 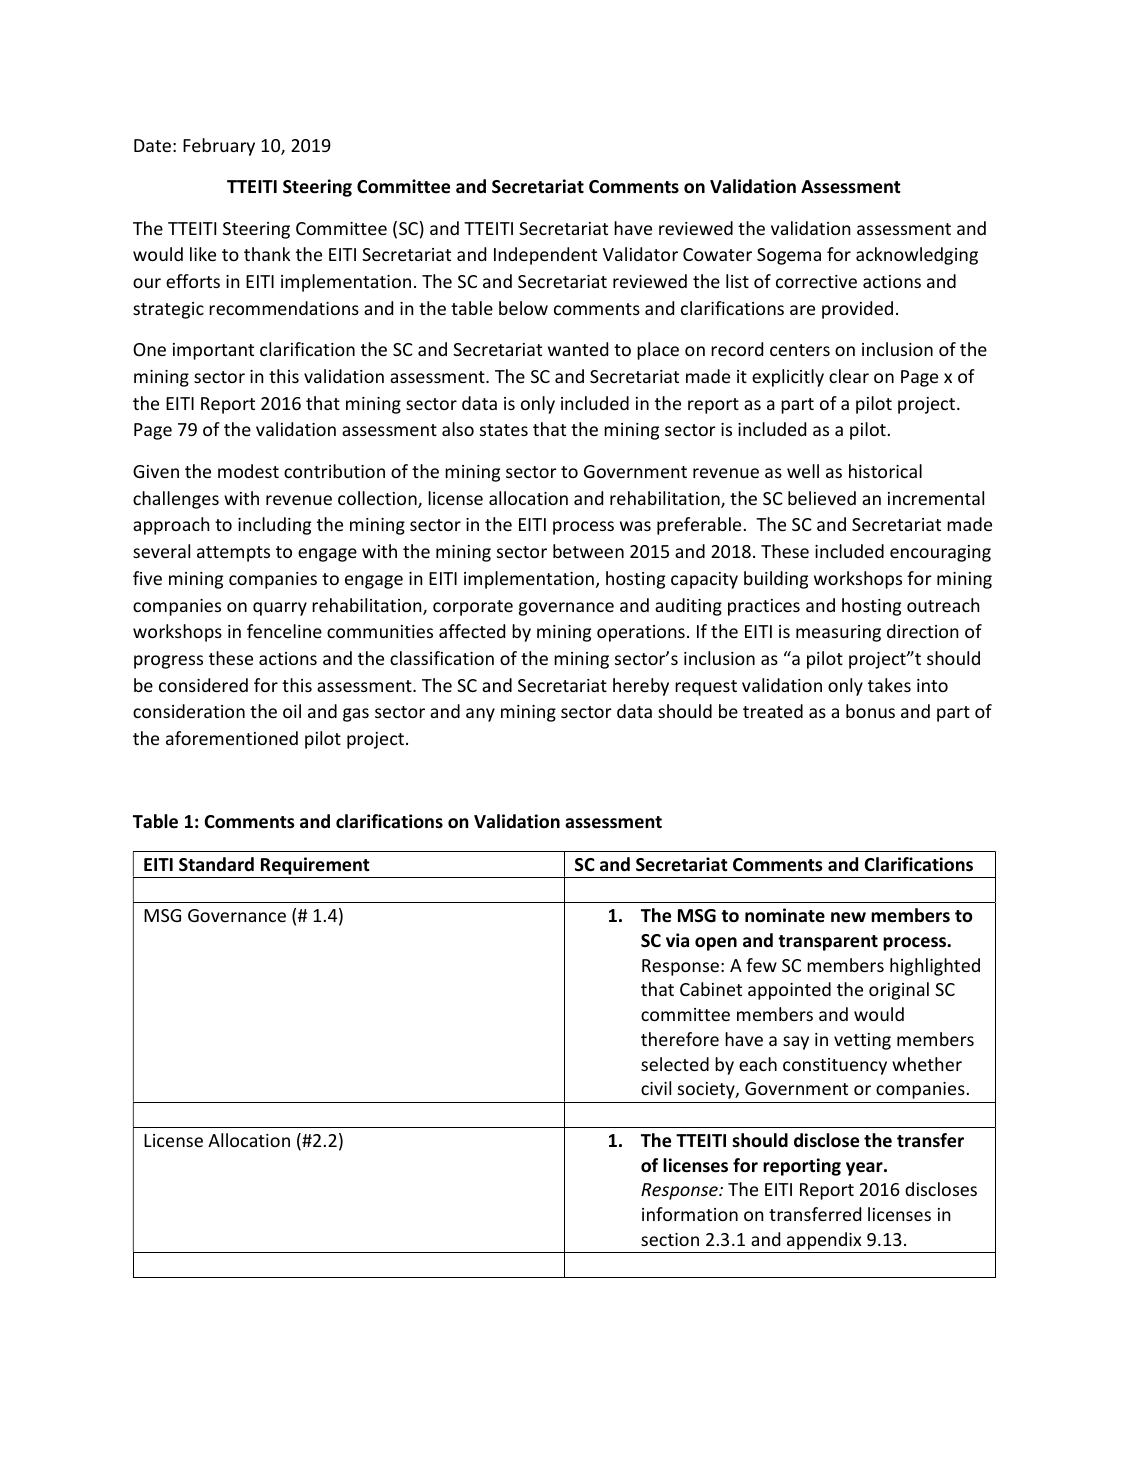 I want to click on Independent, so click(x=545, y=256).
